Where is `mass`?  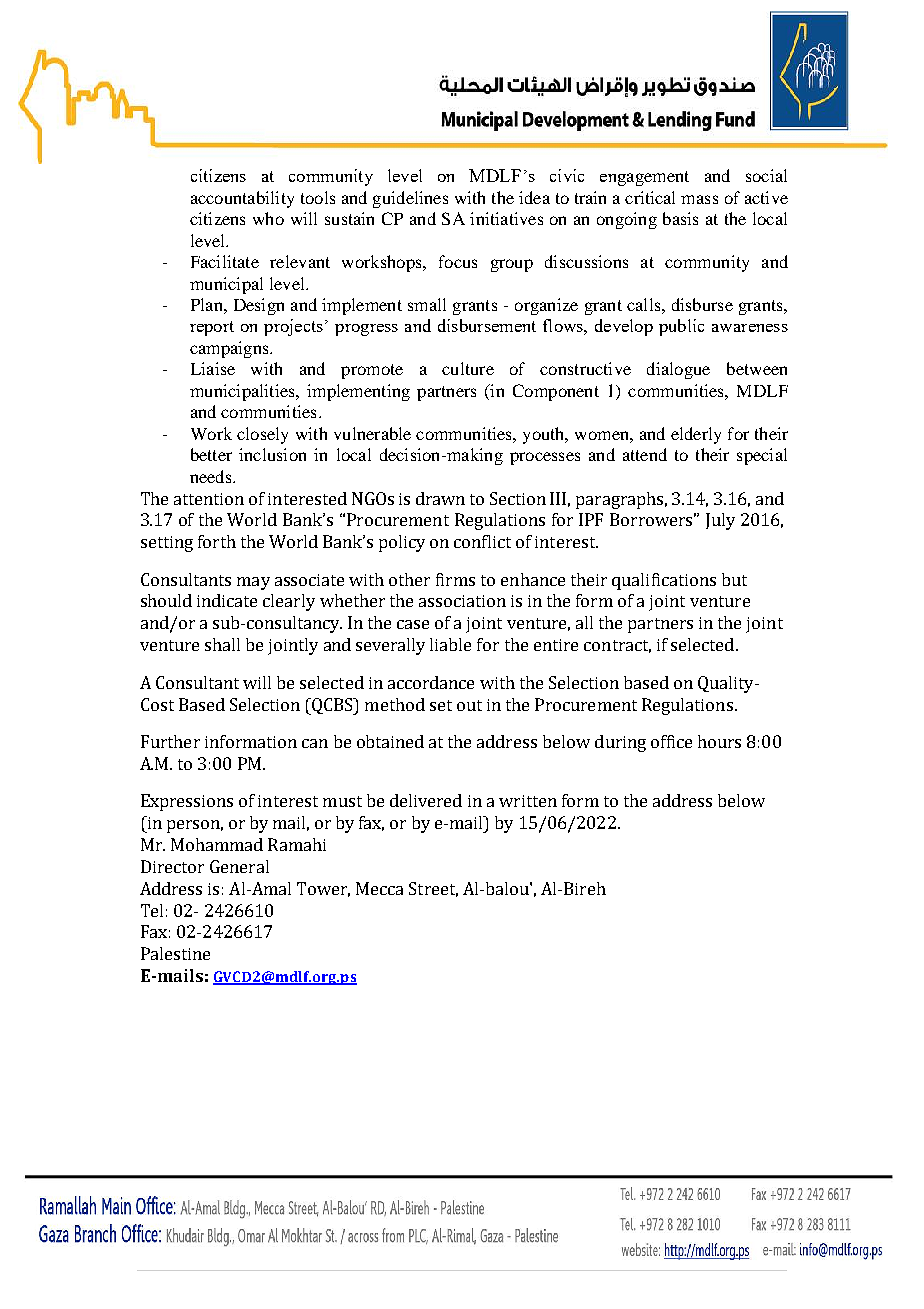 mass is located at coordinates (699, 199).
